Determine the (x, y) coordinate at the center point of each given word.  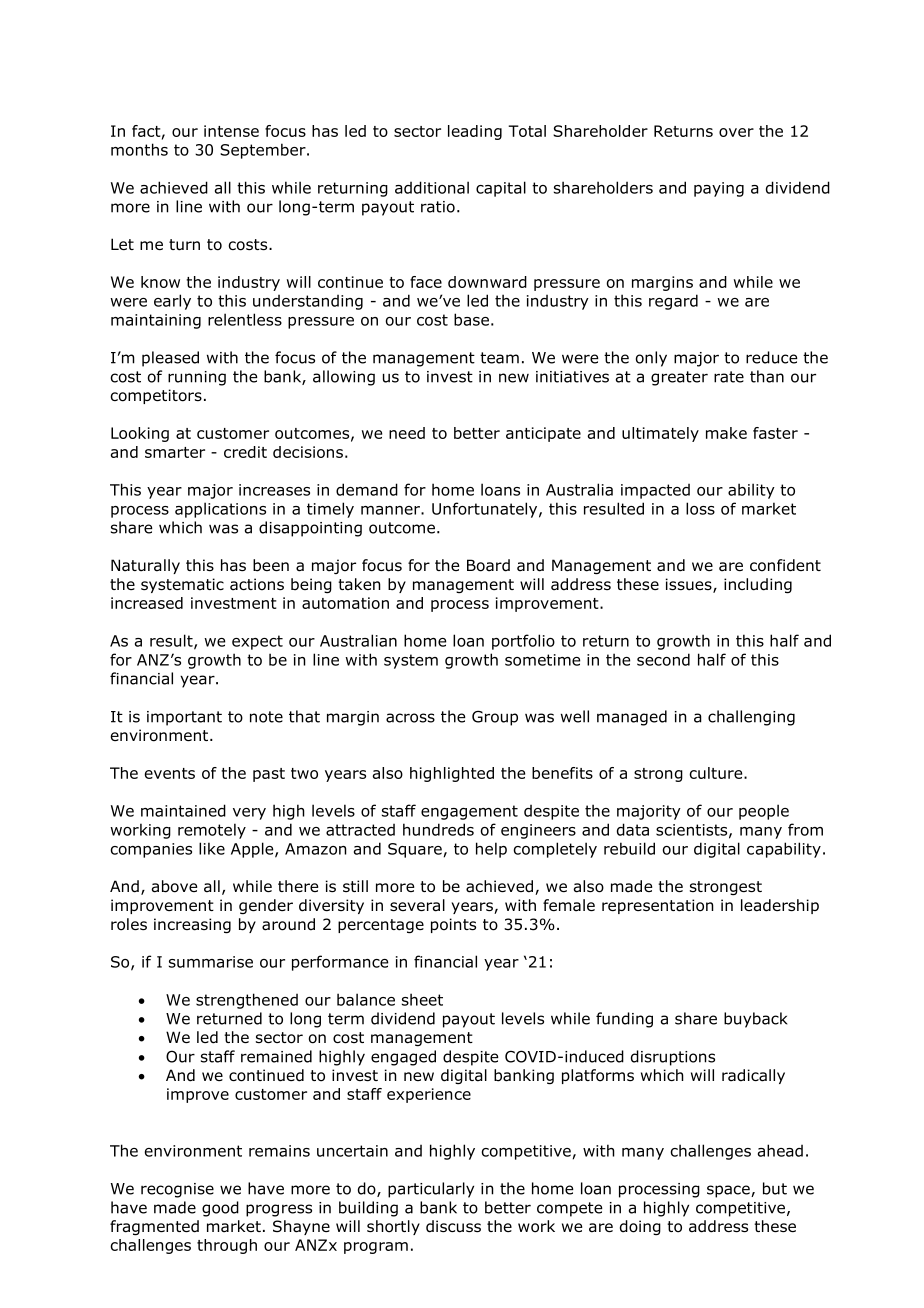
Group (495, 718)
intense (231, 131)
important (184, 718)
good (220, 1209)
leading (475, 132)
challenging (751, 718)
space (729, 1191)
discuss (453, 1226)
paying (719, 189)
